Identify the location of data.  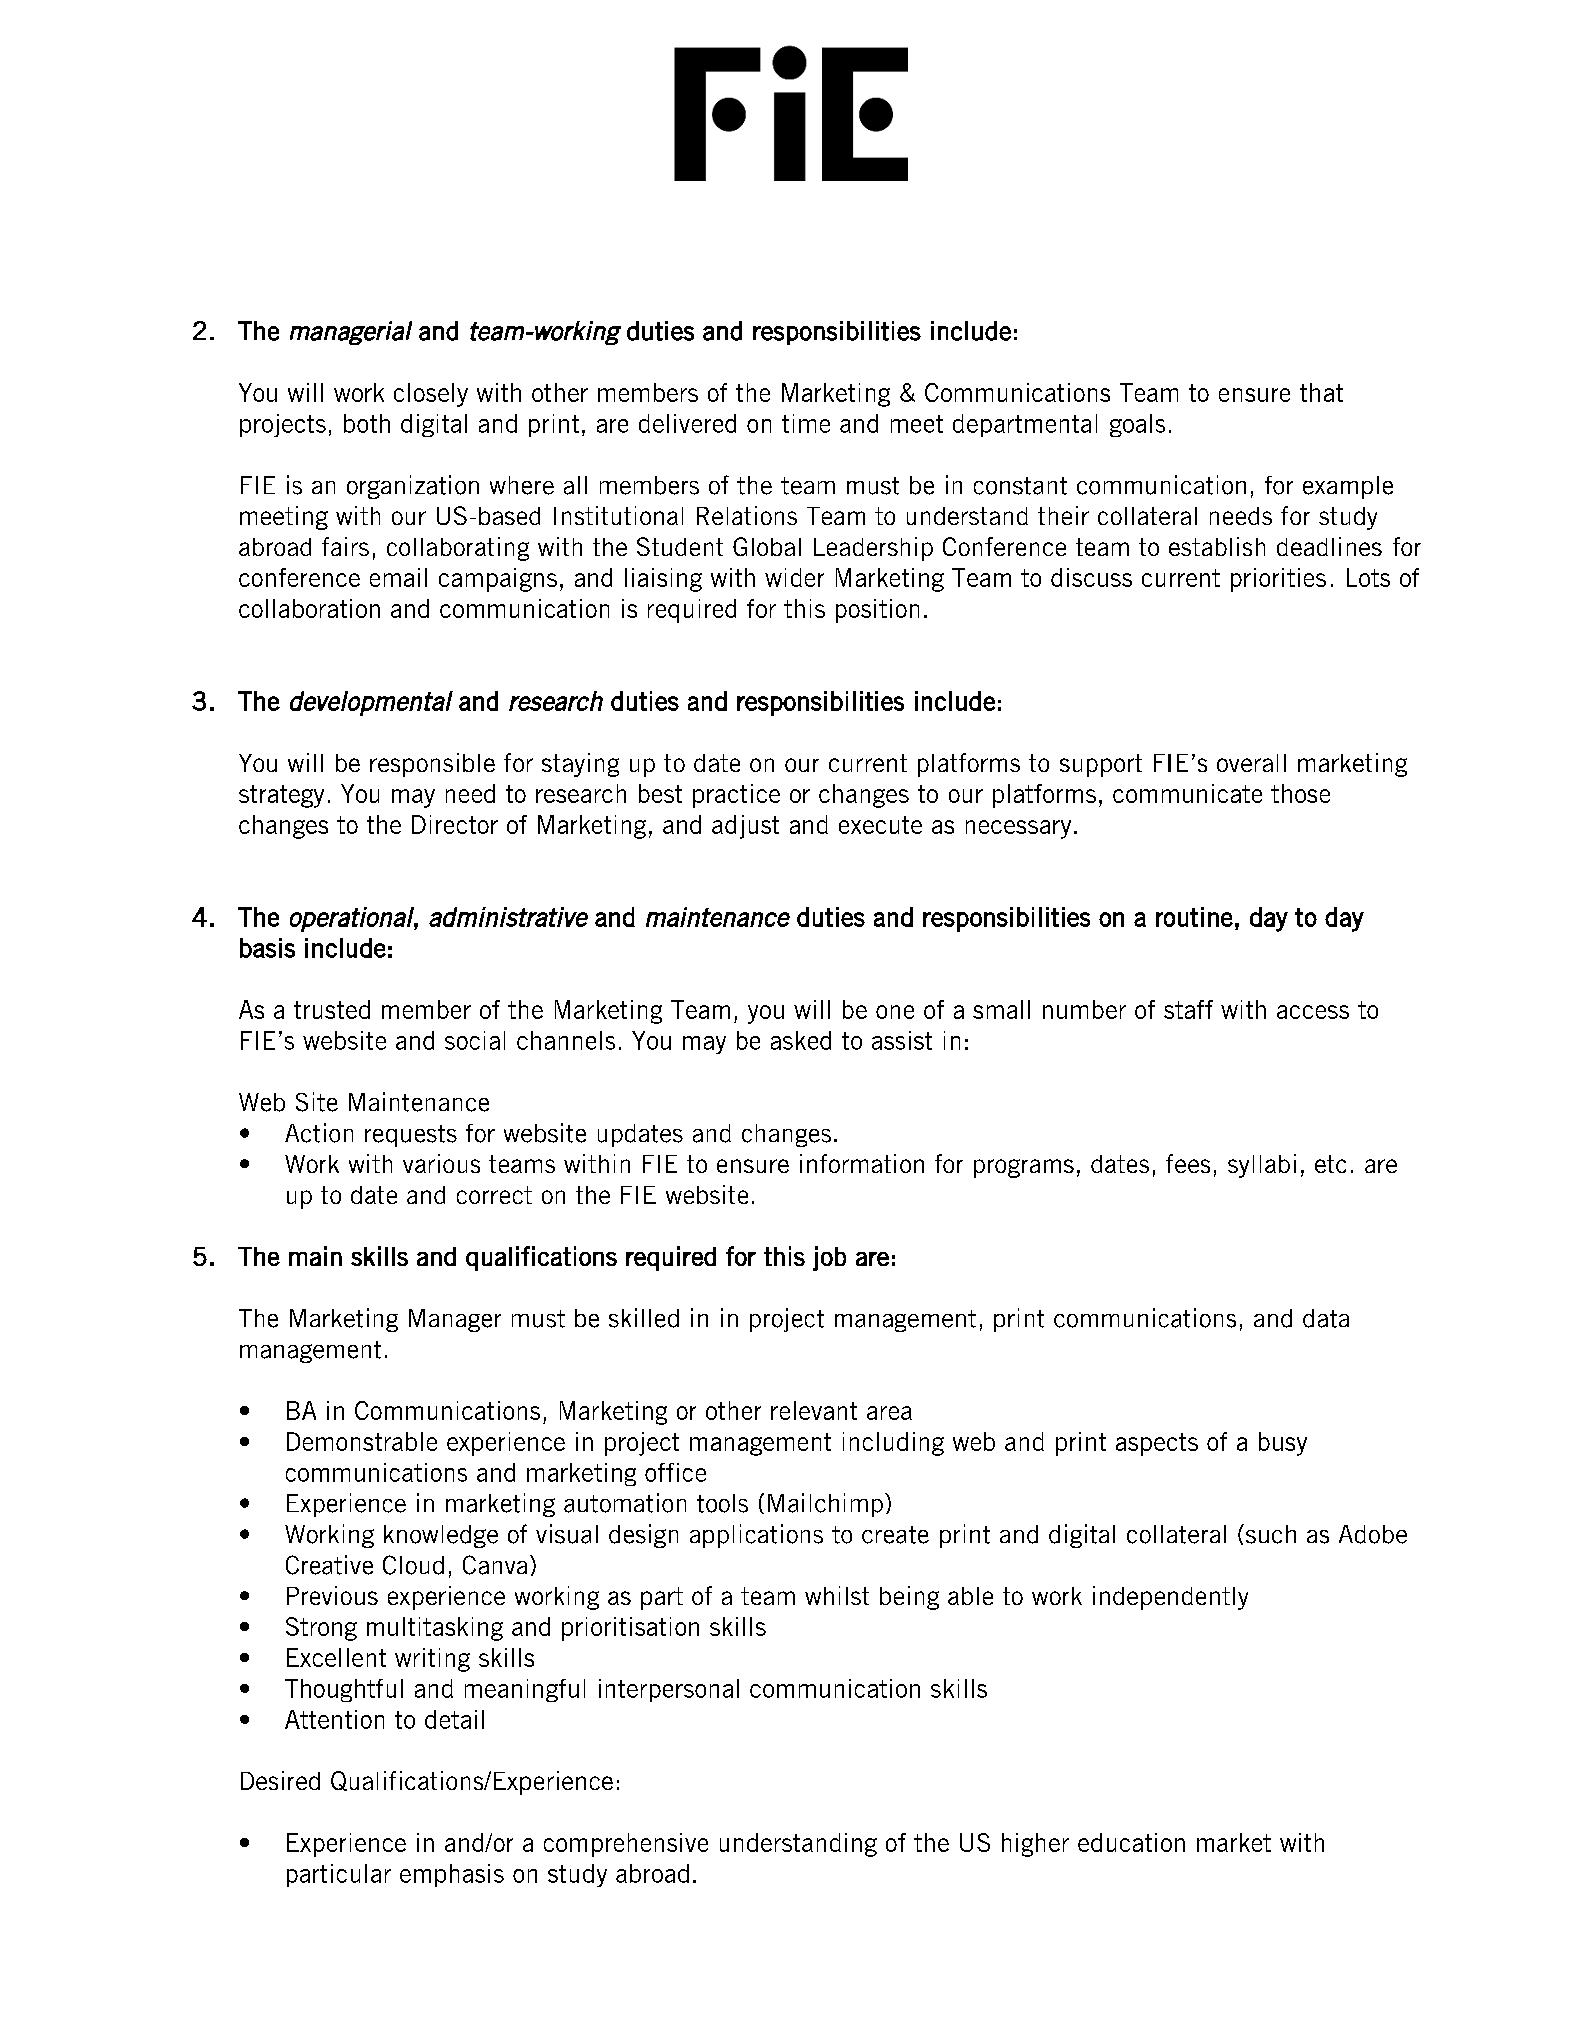
(1326, 1318).
